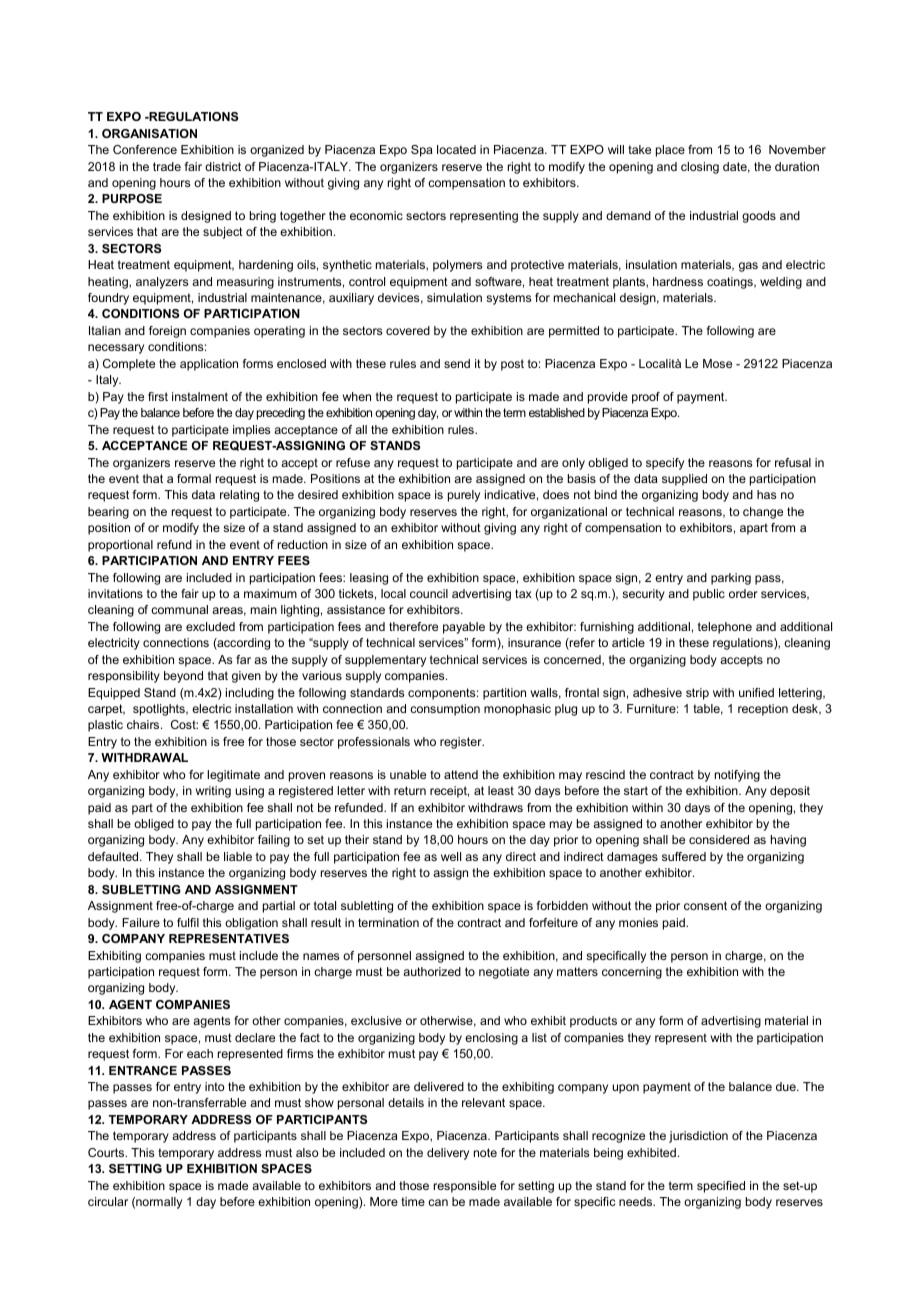 This screenshot has width=924, height=1308. What do you see at coordinates (697, 694) in the screenshot?
I see `strip` at bounding box center [697, 694].
